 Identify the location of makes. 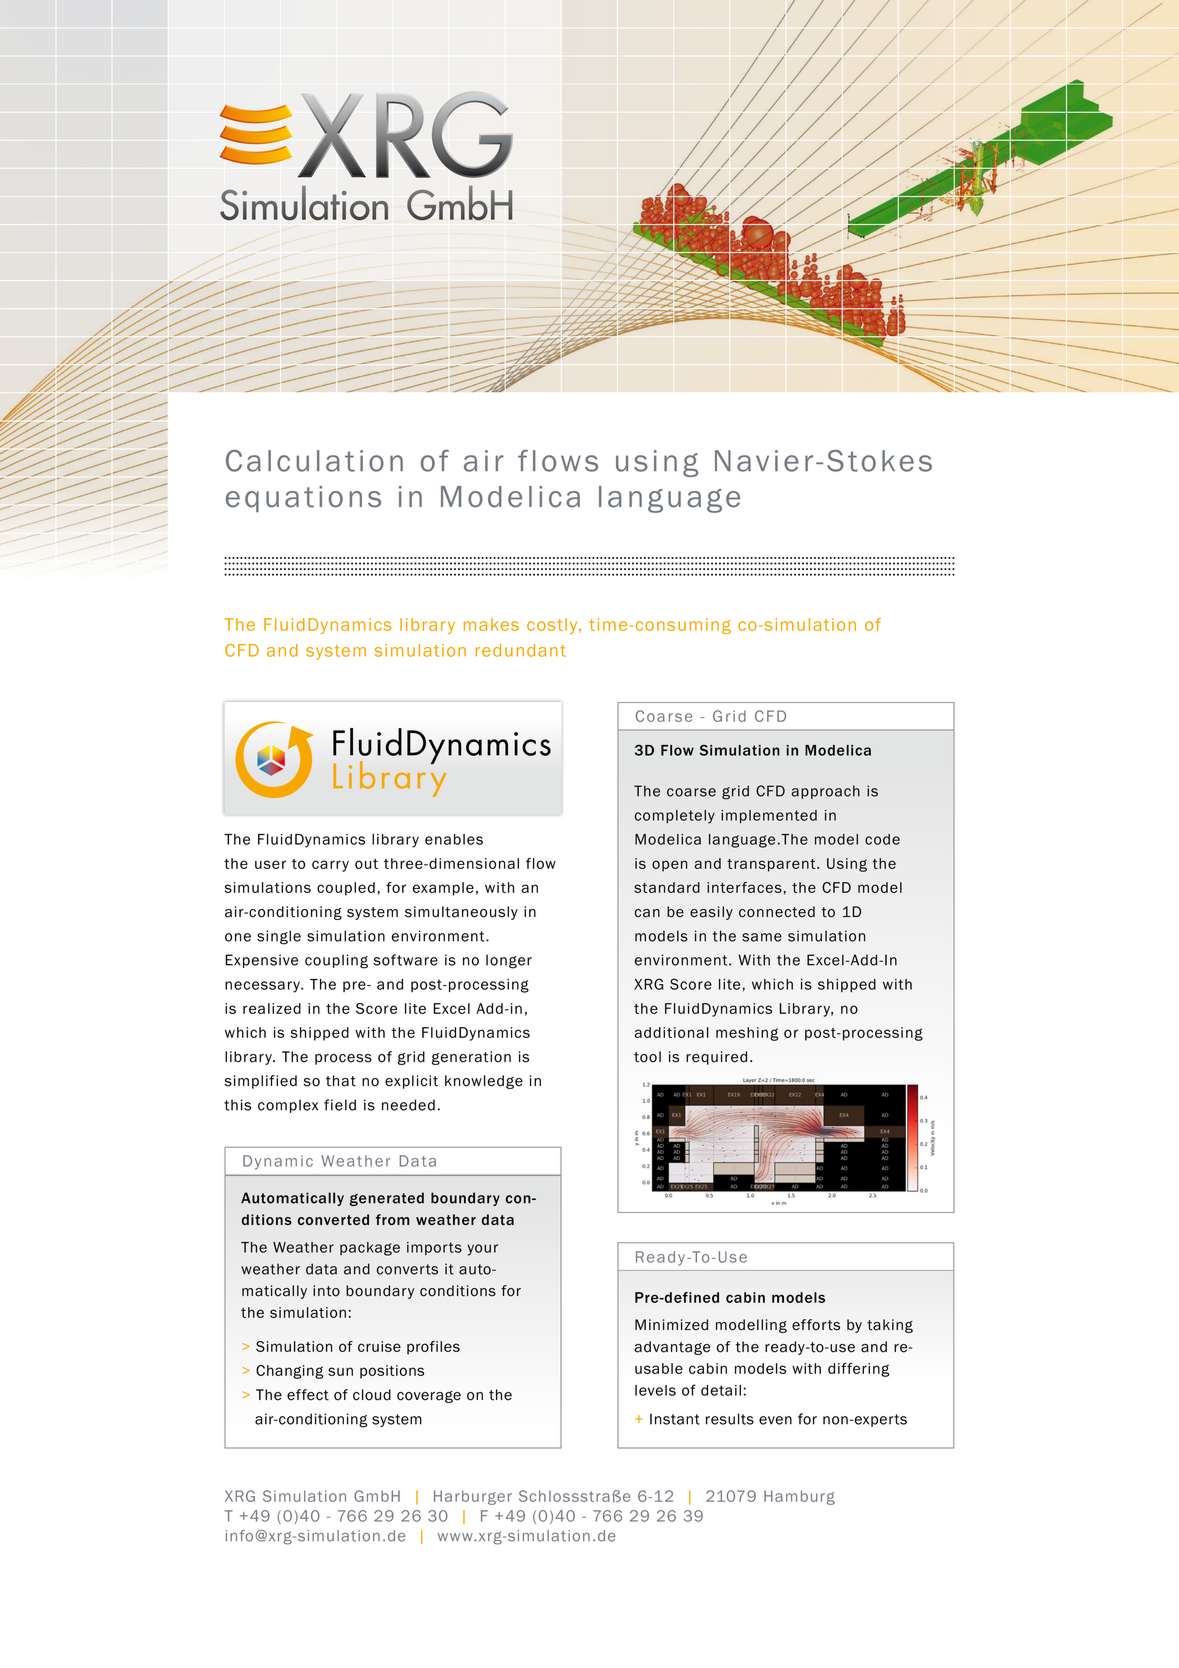
(491, 624).
